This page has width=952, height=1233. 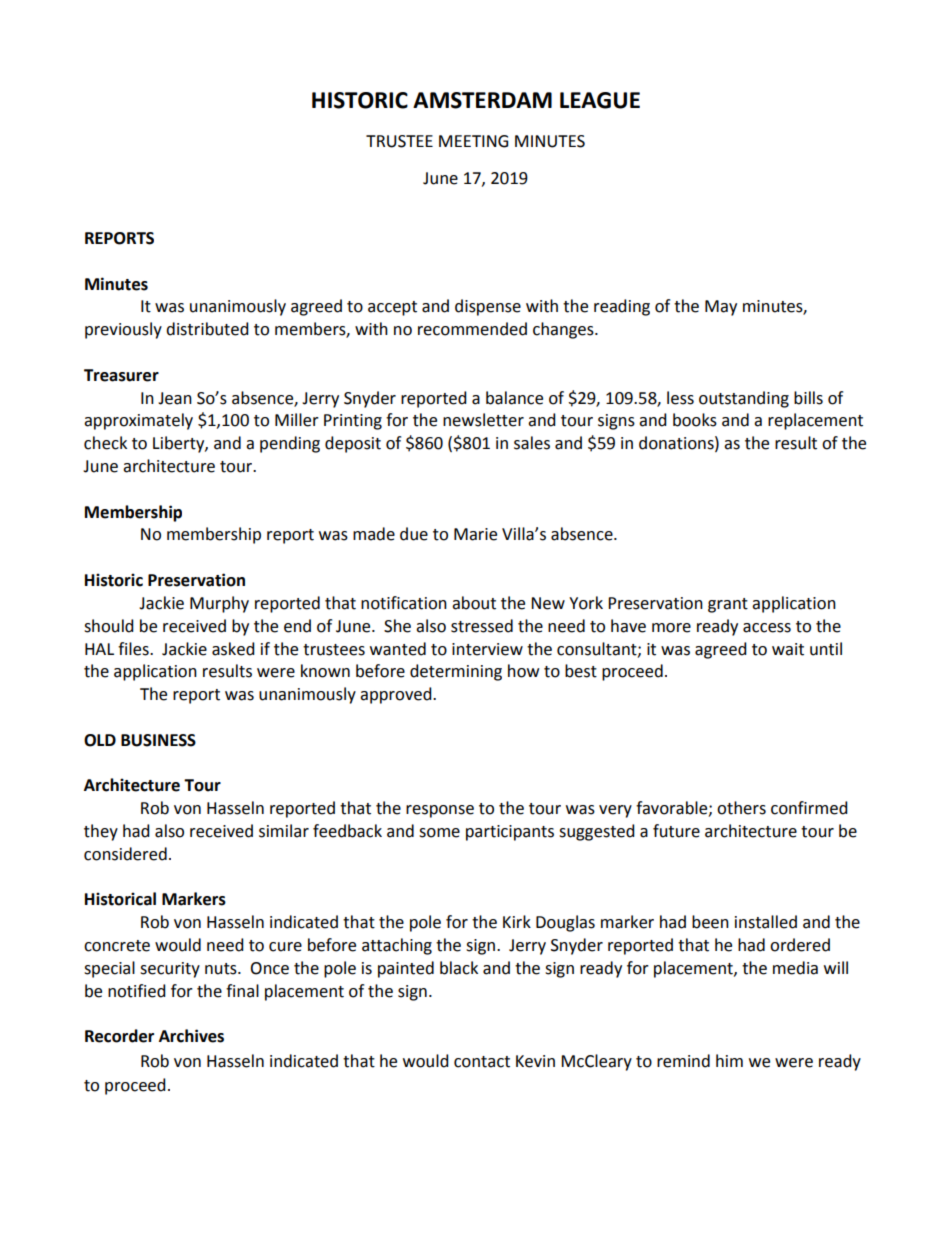 What do you see at coordinates (191, 1036) in the page?
I see `Archives` at bounding box center [191, 1036].
